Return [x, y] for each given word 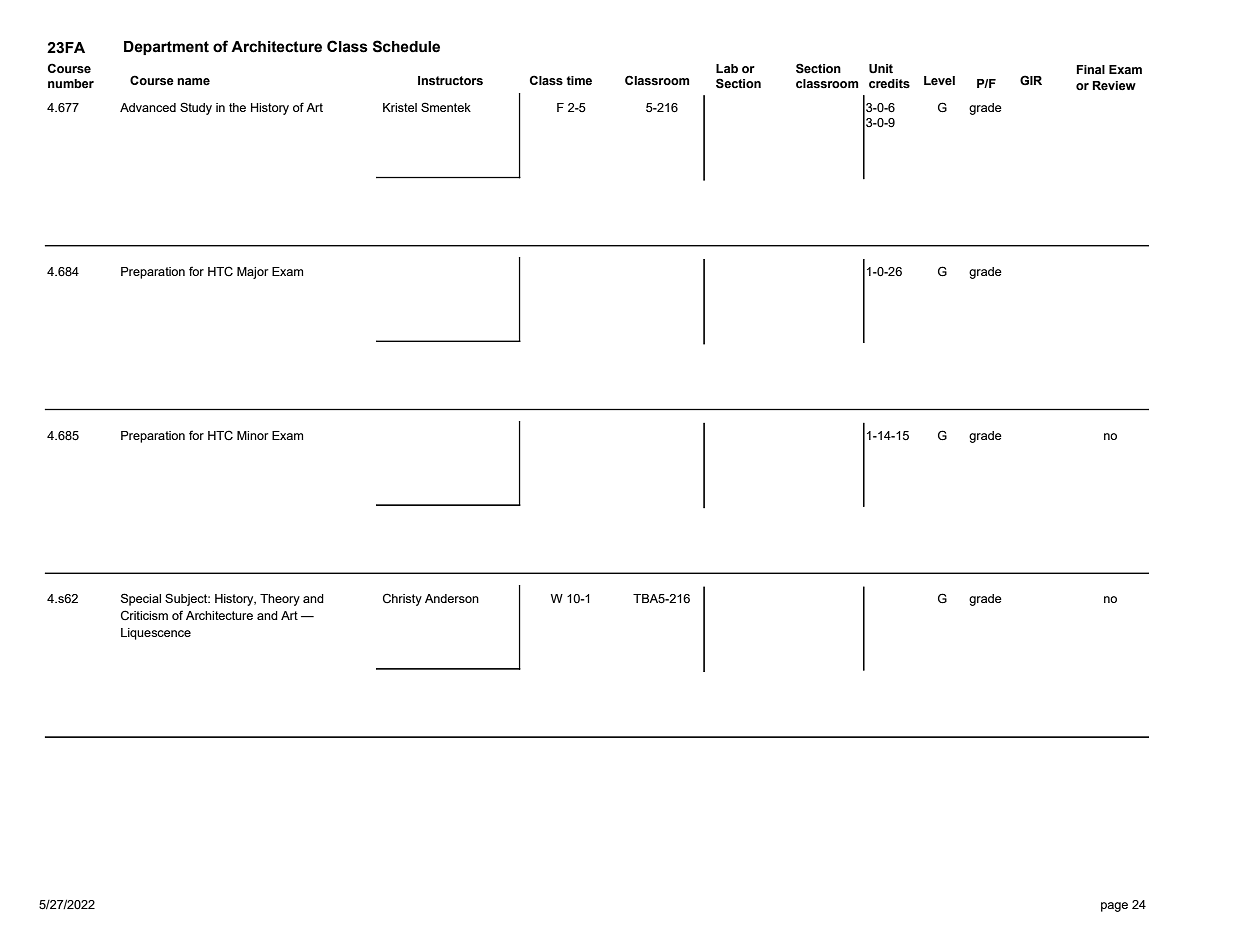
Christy [402, 599]
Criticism [144, 615]
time [579, 80]
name [193, 82]
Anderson [452, 598]
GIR [1031, 80]
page [1114, 907]
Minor [252, 435]
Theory [280, 600]
